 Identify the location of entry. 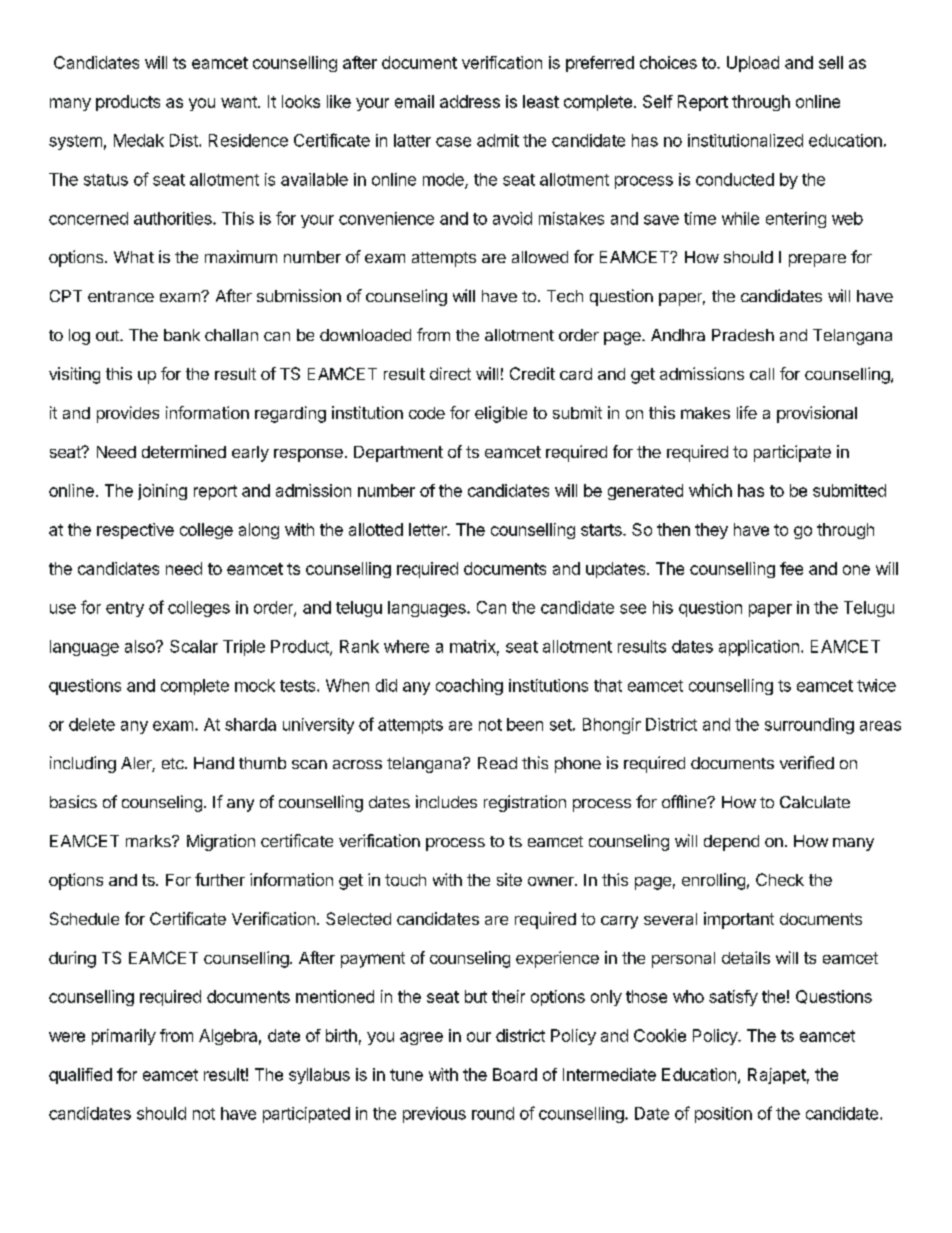
(125, 609).
